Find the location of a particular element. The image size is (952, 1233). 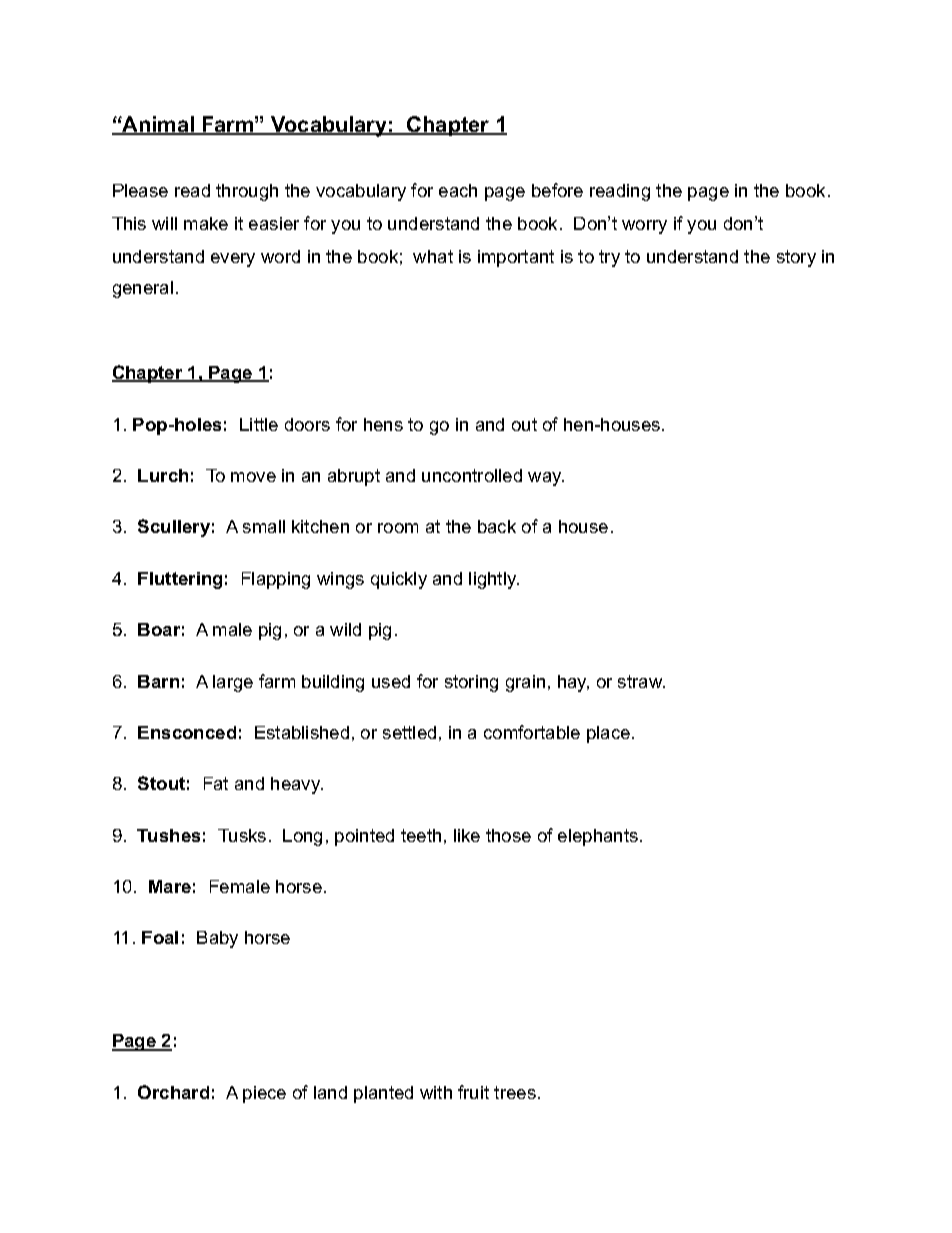

each is located at coordinates (458, 190).
